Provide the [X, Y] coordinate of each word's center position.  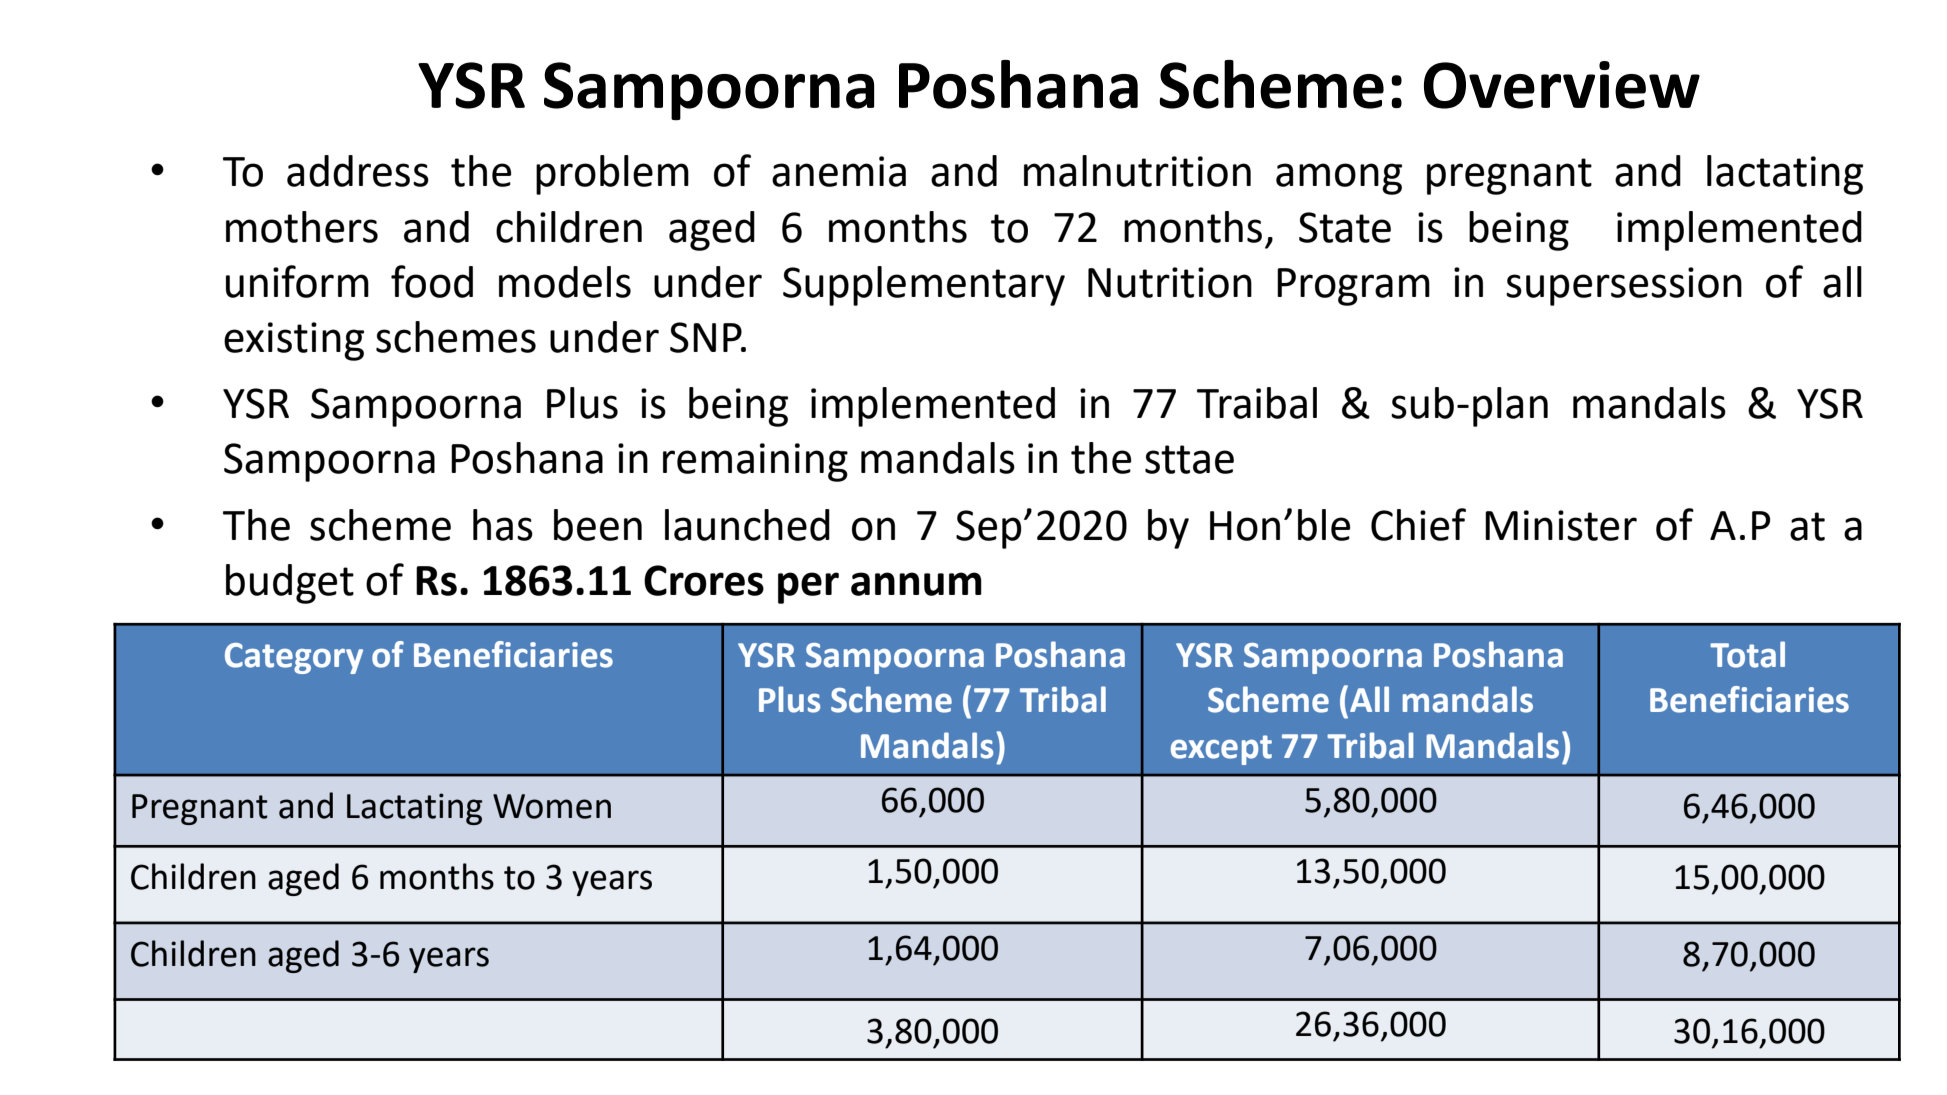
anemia [839, 171]
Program [1353, 287]
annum [916, 584]
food [432, 281]
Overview [1562, 85]
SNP [707, 337]
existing [294, 341]
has [503, 525]
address [358, 171]
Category [294, 658]
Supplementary [924, 286]
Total [1747, 654]
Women [552, 806]
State [1345, 227]
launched [747, 525]
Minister [1561, 525]
